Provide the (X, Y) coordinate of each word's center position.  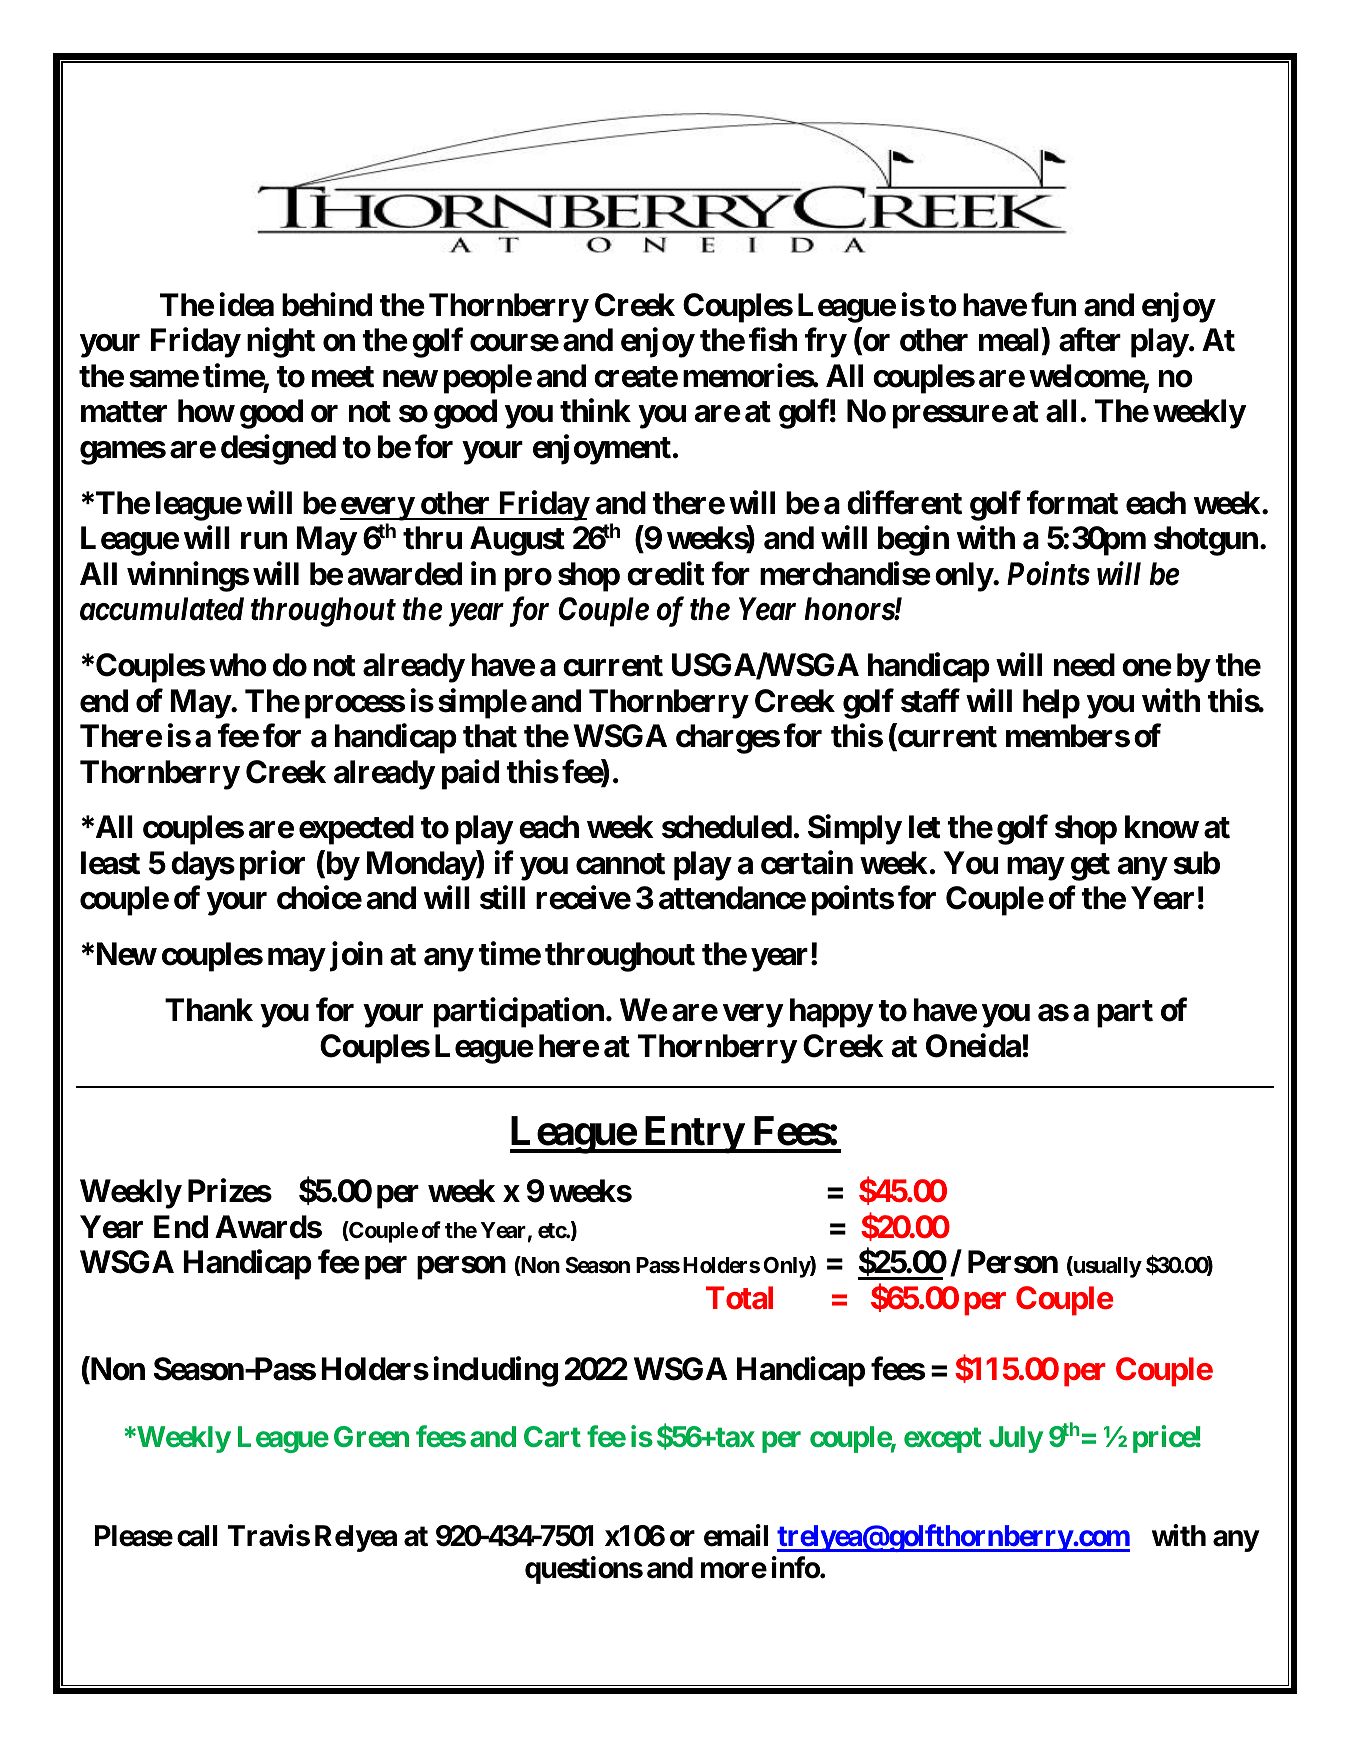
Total (739, 1298)
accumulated (162, 609)
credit (665, 573)
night (281, 343)
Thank (209, 1010)
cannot (620, 864)
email (736, 1535)
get (1090, 867)
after (1090, 340)
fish (773, 340)
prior (272, 866)
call (197, 1536)
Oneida (973, 1045)
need (1084, 665)
